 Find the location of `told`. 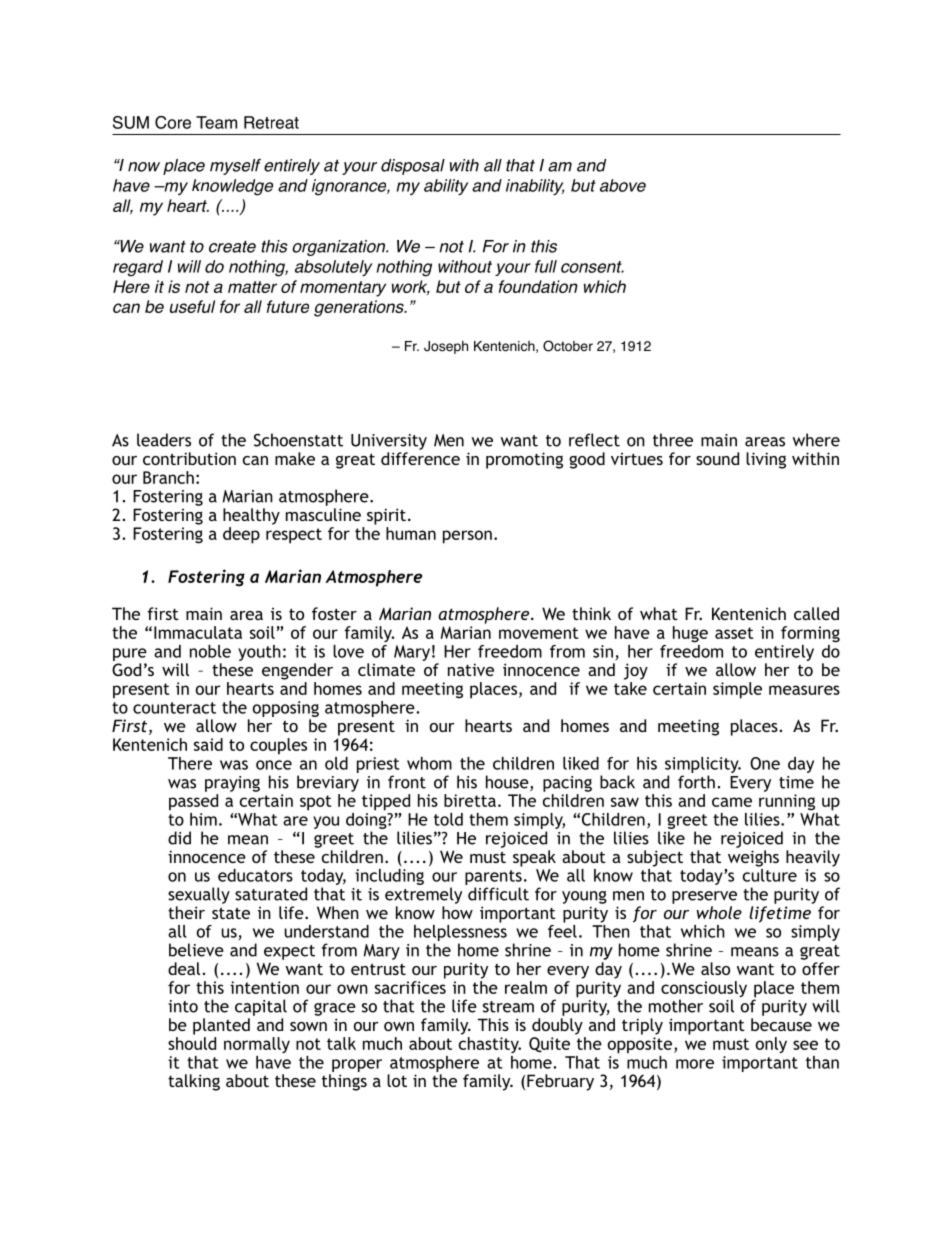

told is located at coordinates (448, 819).
